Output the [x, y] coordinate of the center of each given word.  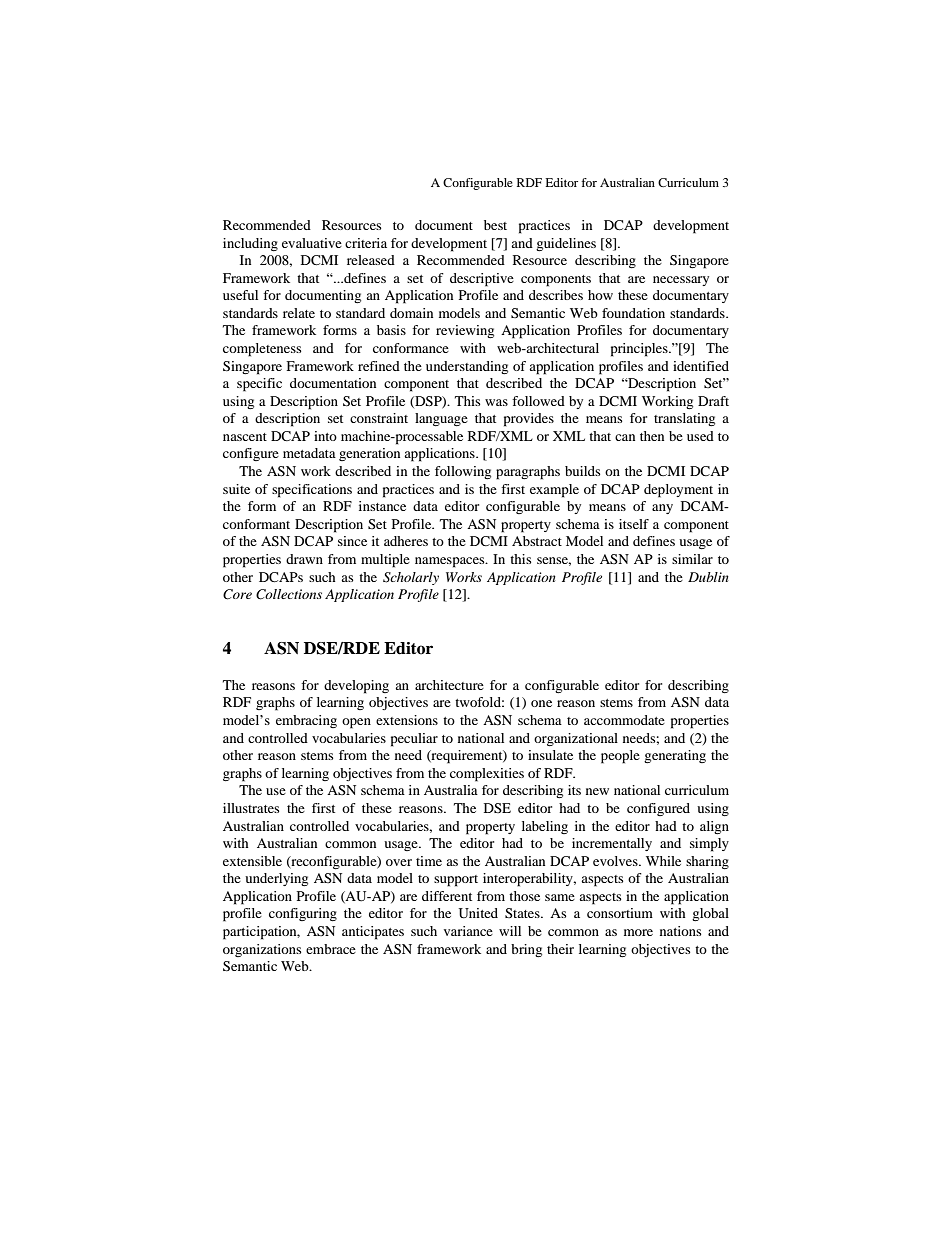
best [495, 225]
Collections [289, 594]
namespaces [451, 562]
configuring [303, 914]
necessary [681, 281]
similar [692, 559]
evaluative [312, 243]
